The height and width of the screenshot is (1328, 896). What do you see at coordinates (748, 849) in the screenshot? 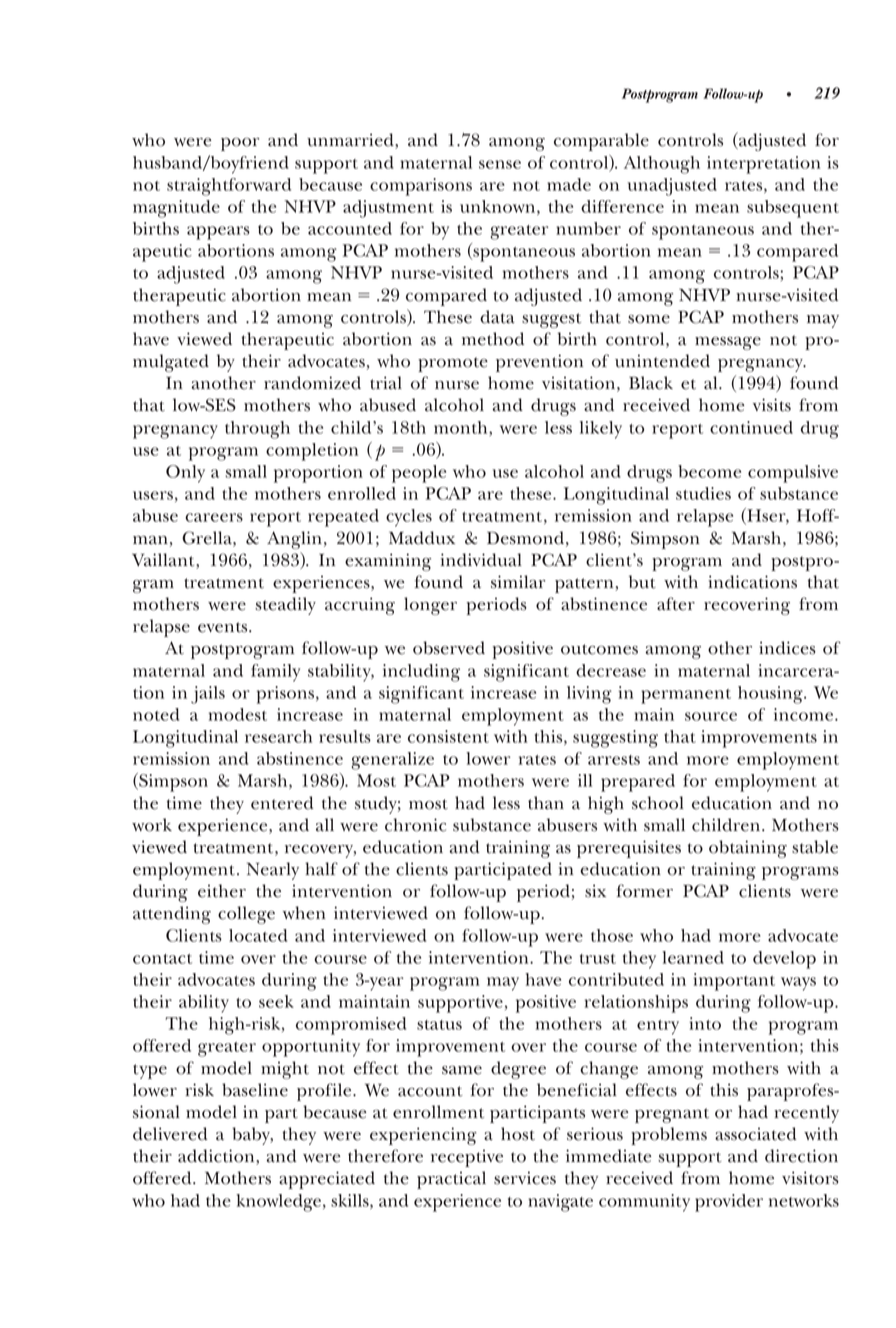
I see `obtaining` at bounding box center [748, 849].
